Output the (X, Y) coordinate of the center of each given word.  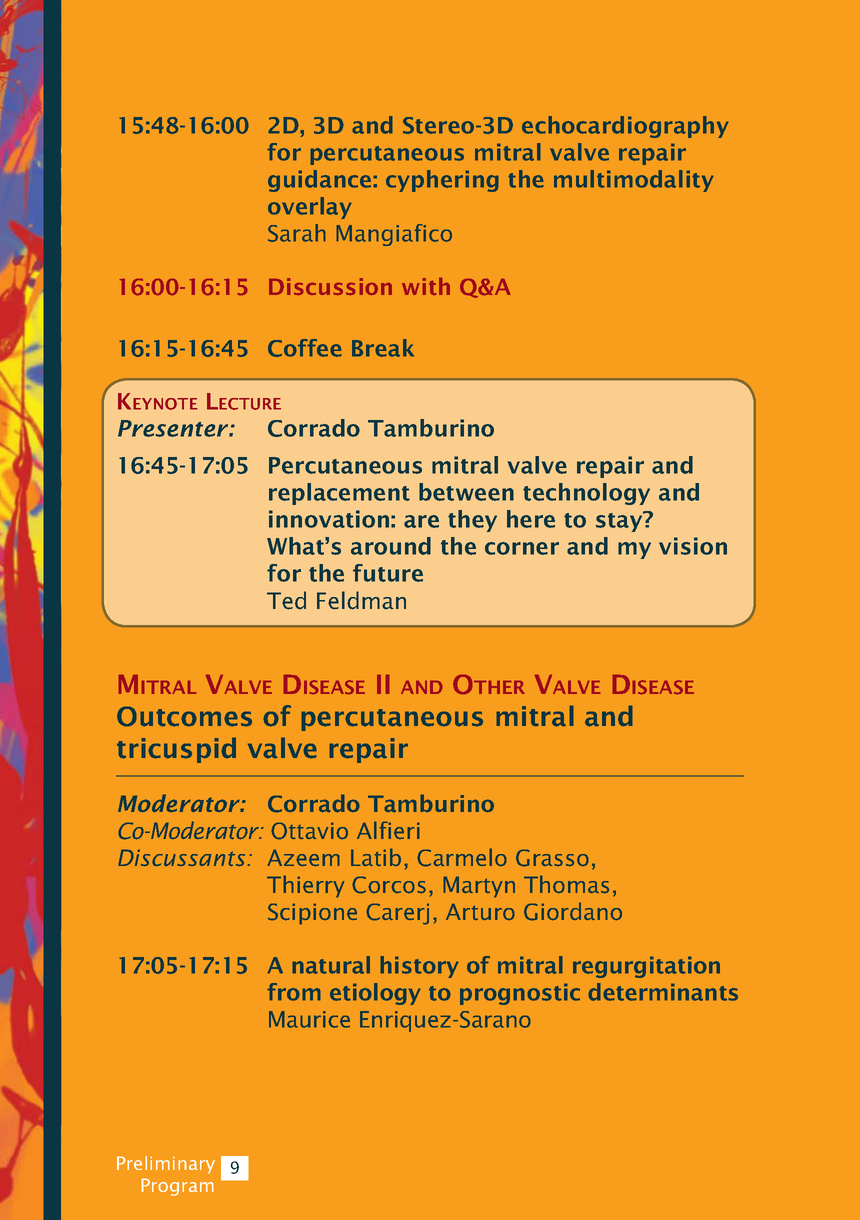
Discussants (183, 857)
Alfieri (388, 830)
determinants (663, 992)
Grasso (552, 858)
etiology (375, 994)
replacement (339, 494)
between (466, 492)
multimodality (634, 181)
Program (177, 1187)
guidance (321, 181)
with (426, 286)
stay (620, 521)
